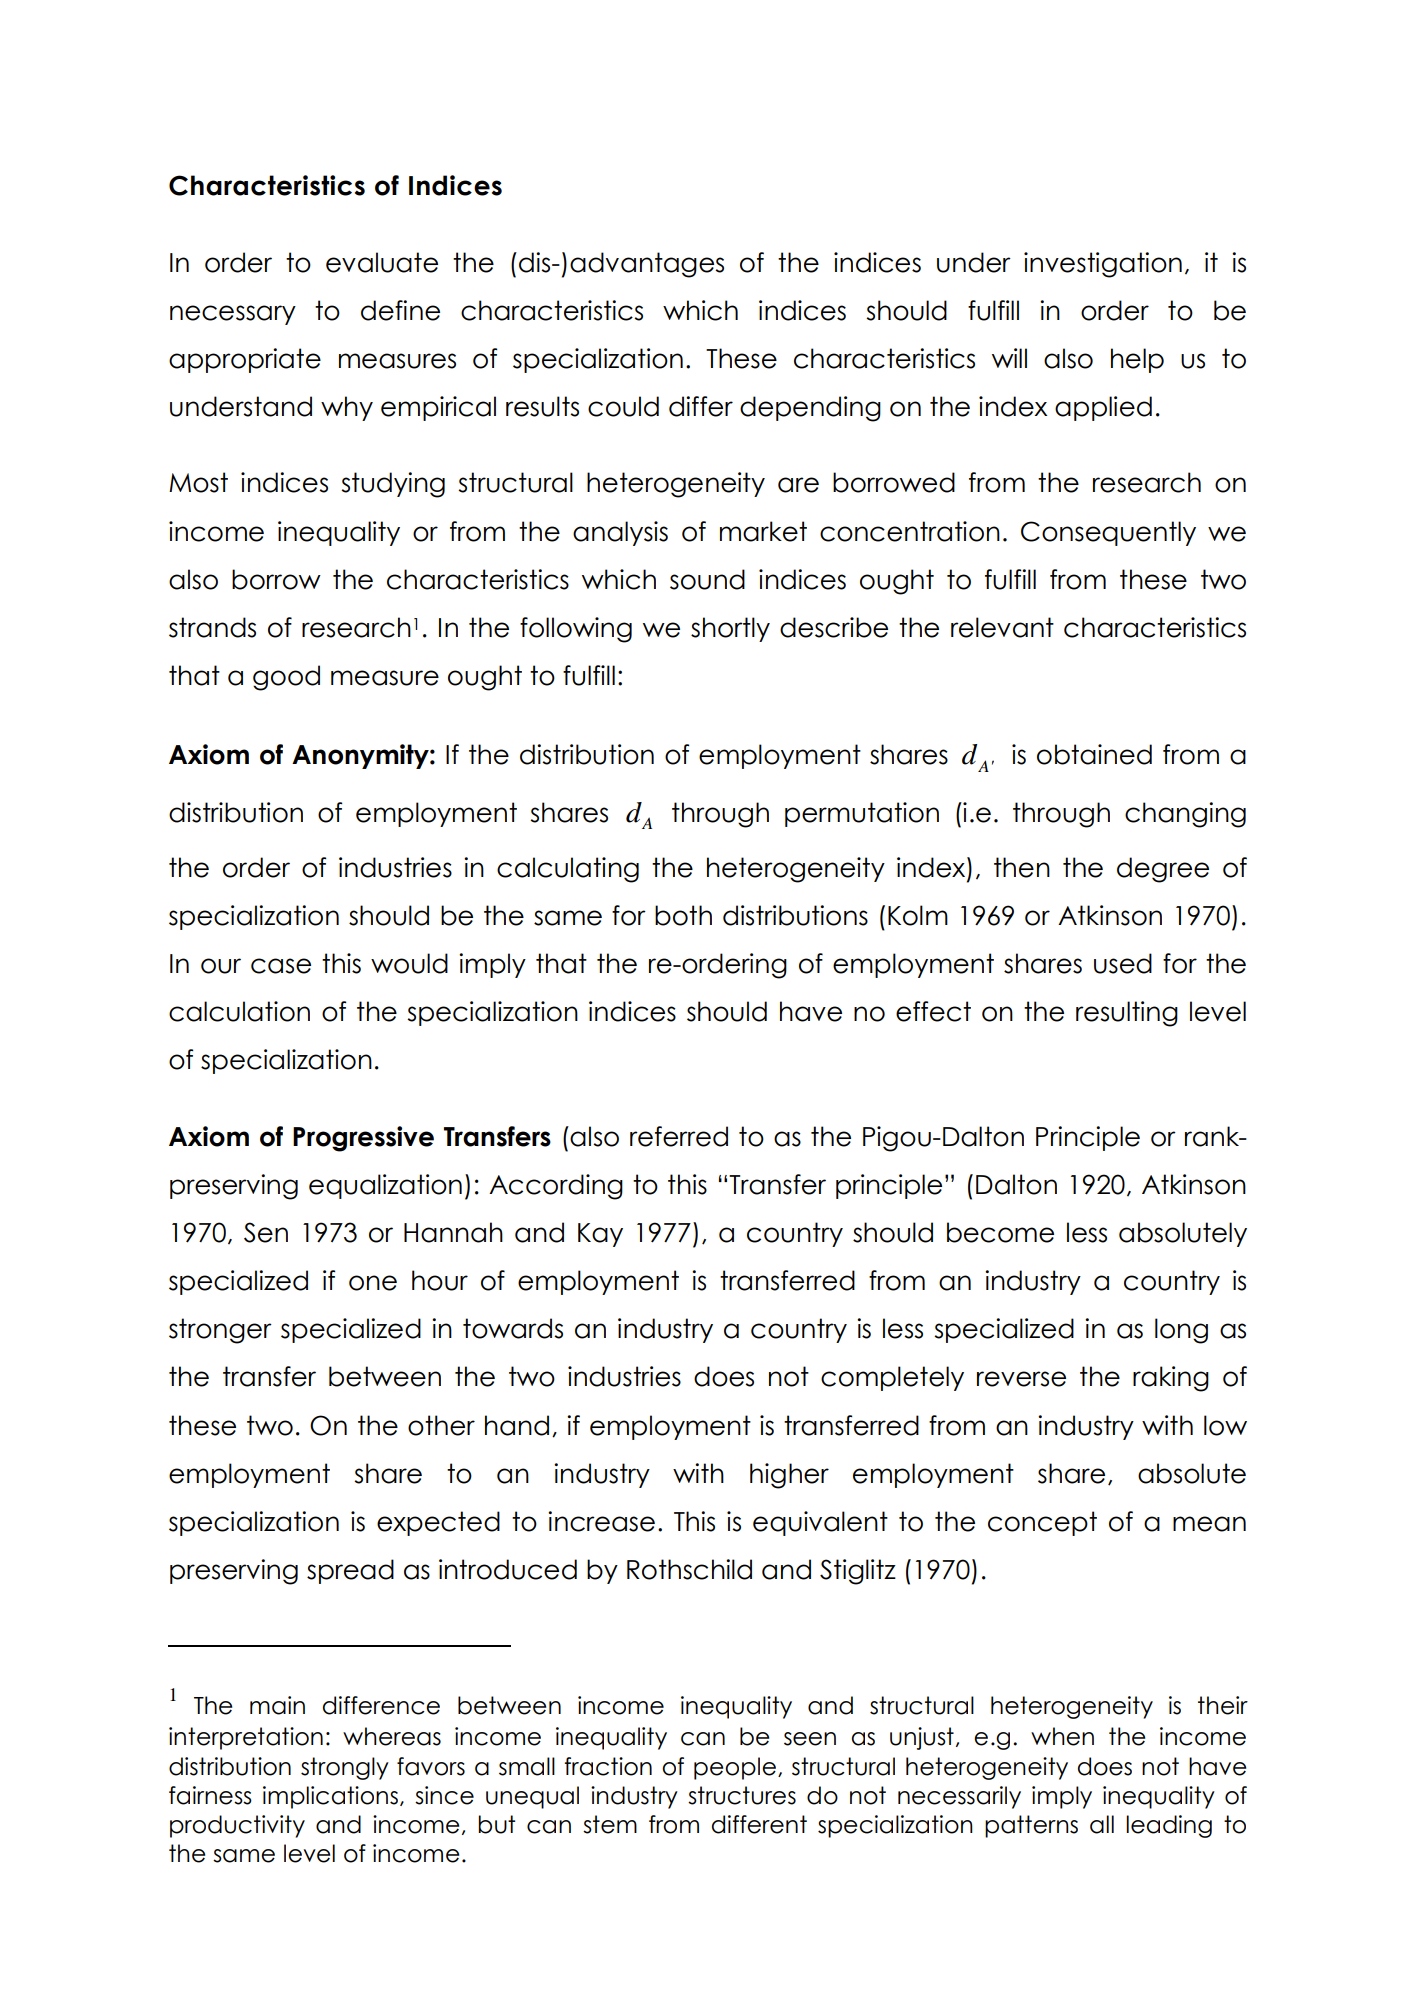 This document has height=2002, width=1415. I want to click on obtained, so click(1094, 754).
